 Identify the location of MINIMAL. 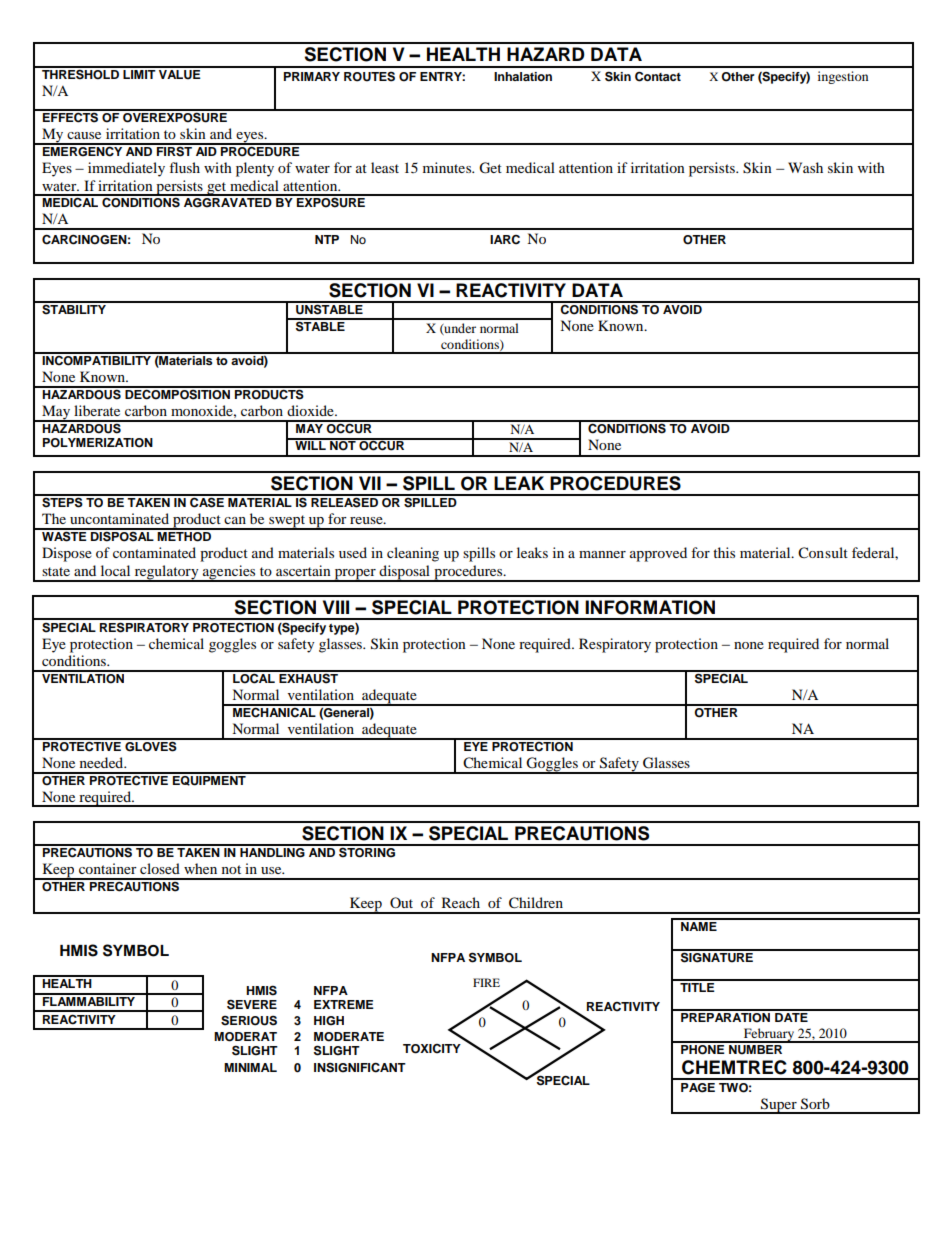
(250, 1067).
